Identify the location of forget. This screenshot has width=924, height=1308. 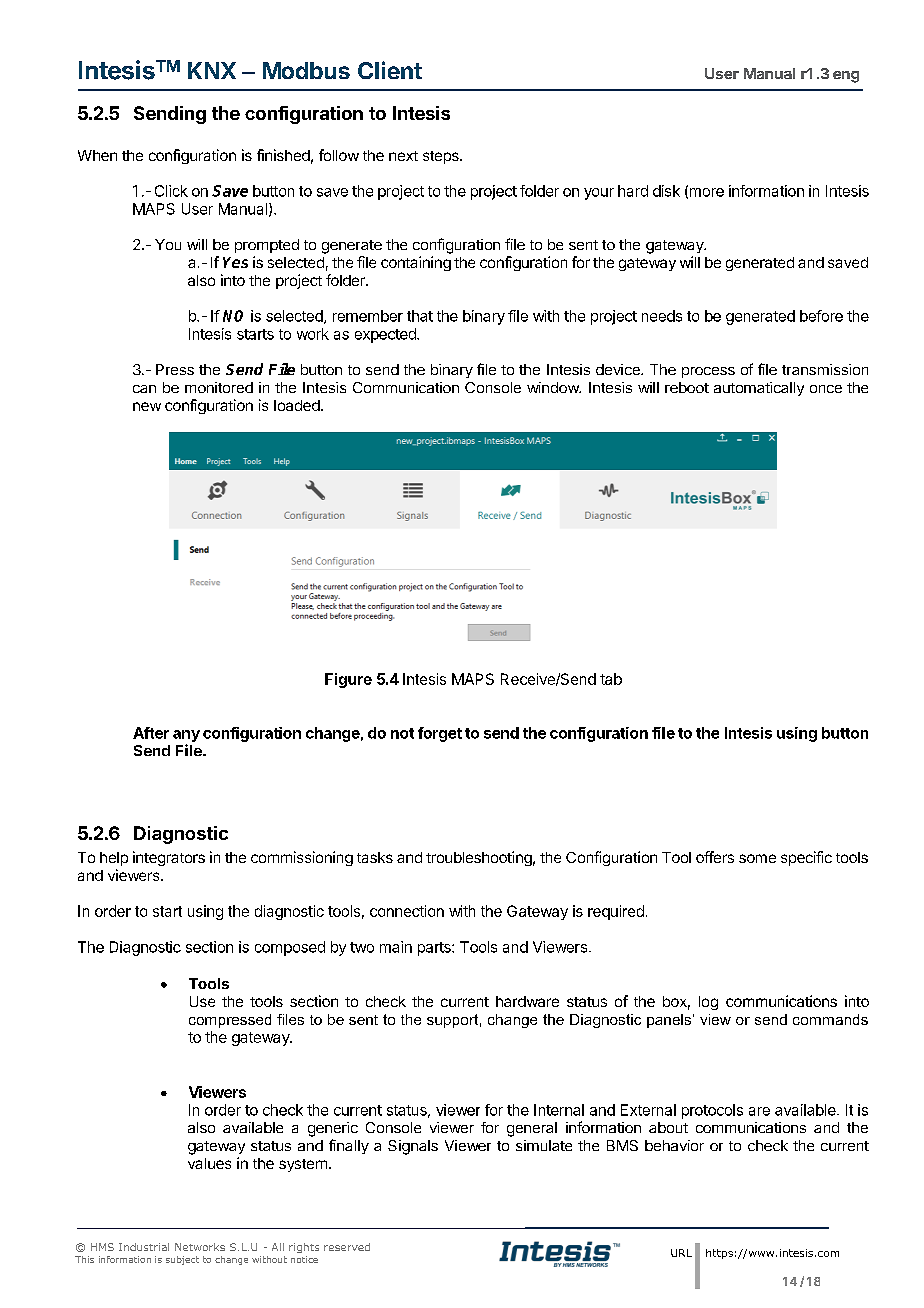
(440, 734).
